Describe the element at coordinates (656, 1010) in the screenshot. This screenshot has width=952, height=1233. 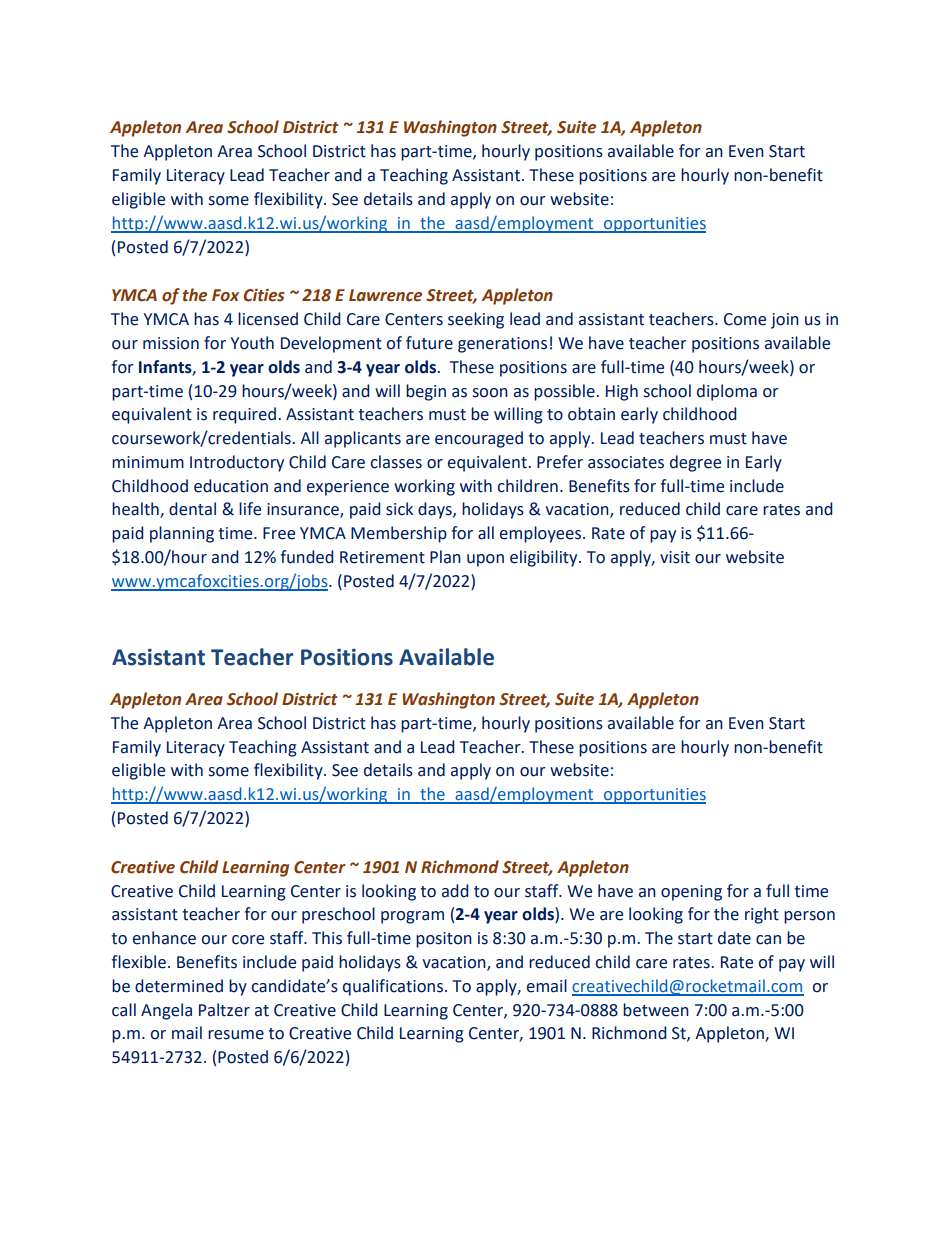
I see `between` at that location.
